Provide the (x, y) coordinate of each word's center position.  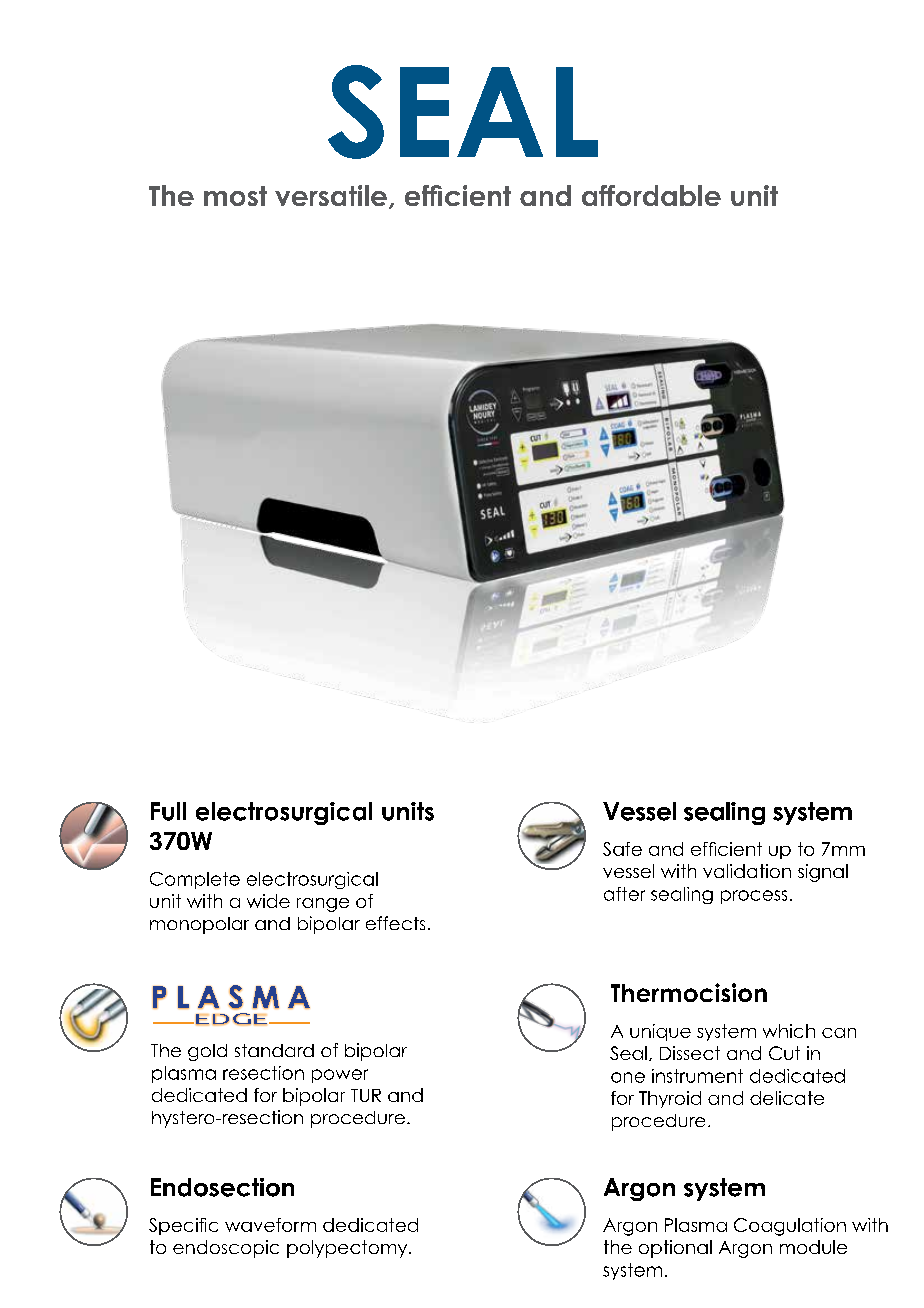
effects (395, 923)
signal (823, 873)
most (235, 196)
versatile (331, 195)
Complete (195, 880)
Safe (622, 849)
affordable (651, 195)
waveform (270, 1225)
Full (168, 811)
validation (747, 871)
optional (675, 1249)
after (624, 894)
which (789, 1031)
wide (268, 901)
